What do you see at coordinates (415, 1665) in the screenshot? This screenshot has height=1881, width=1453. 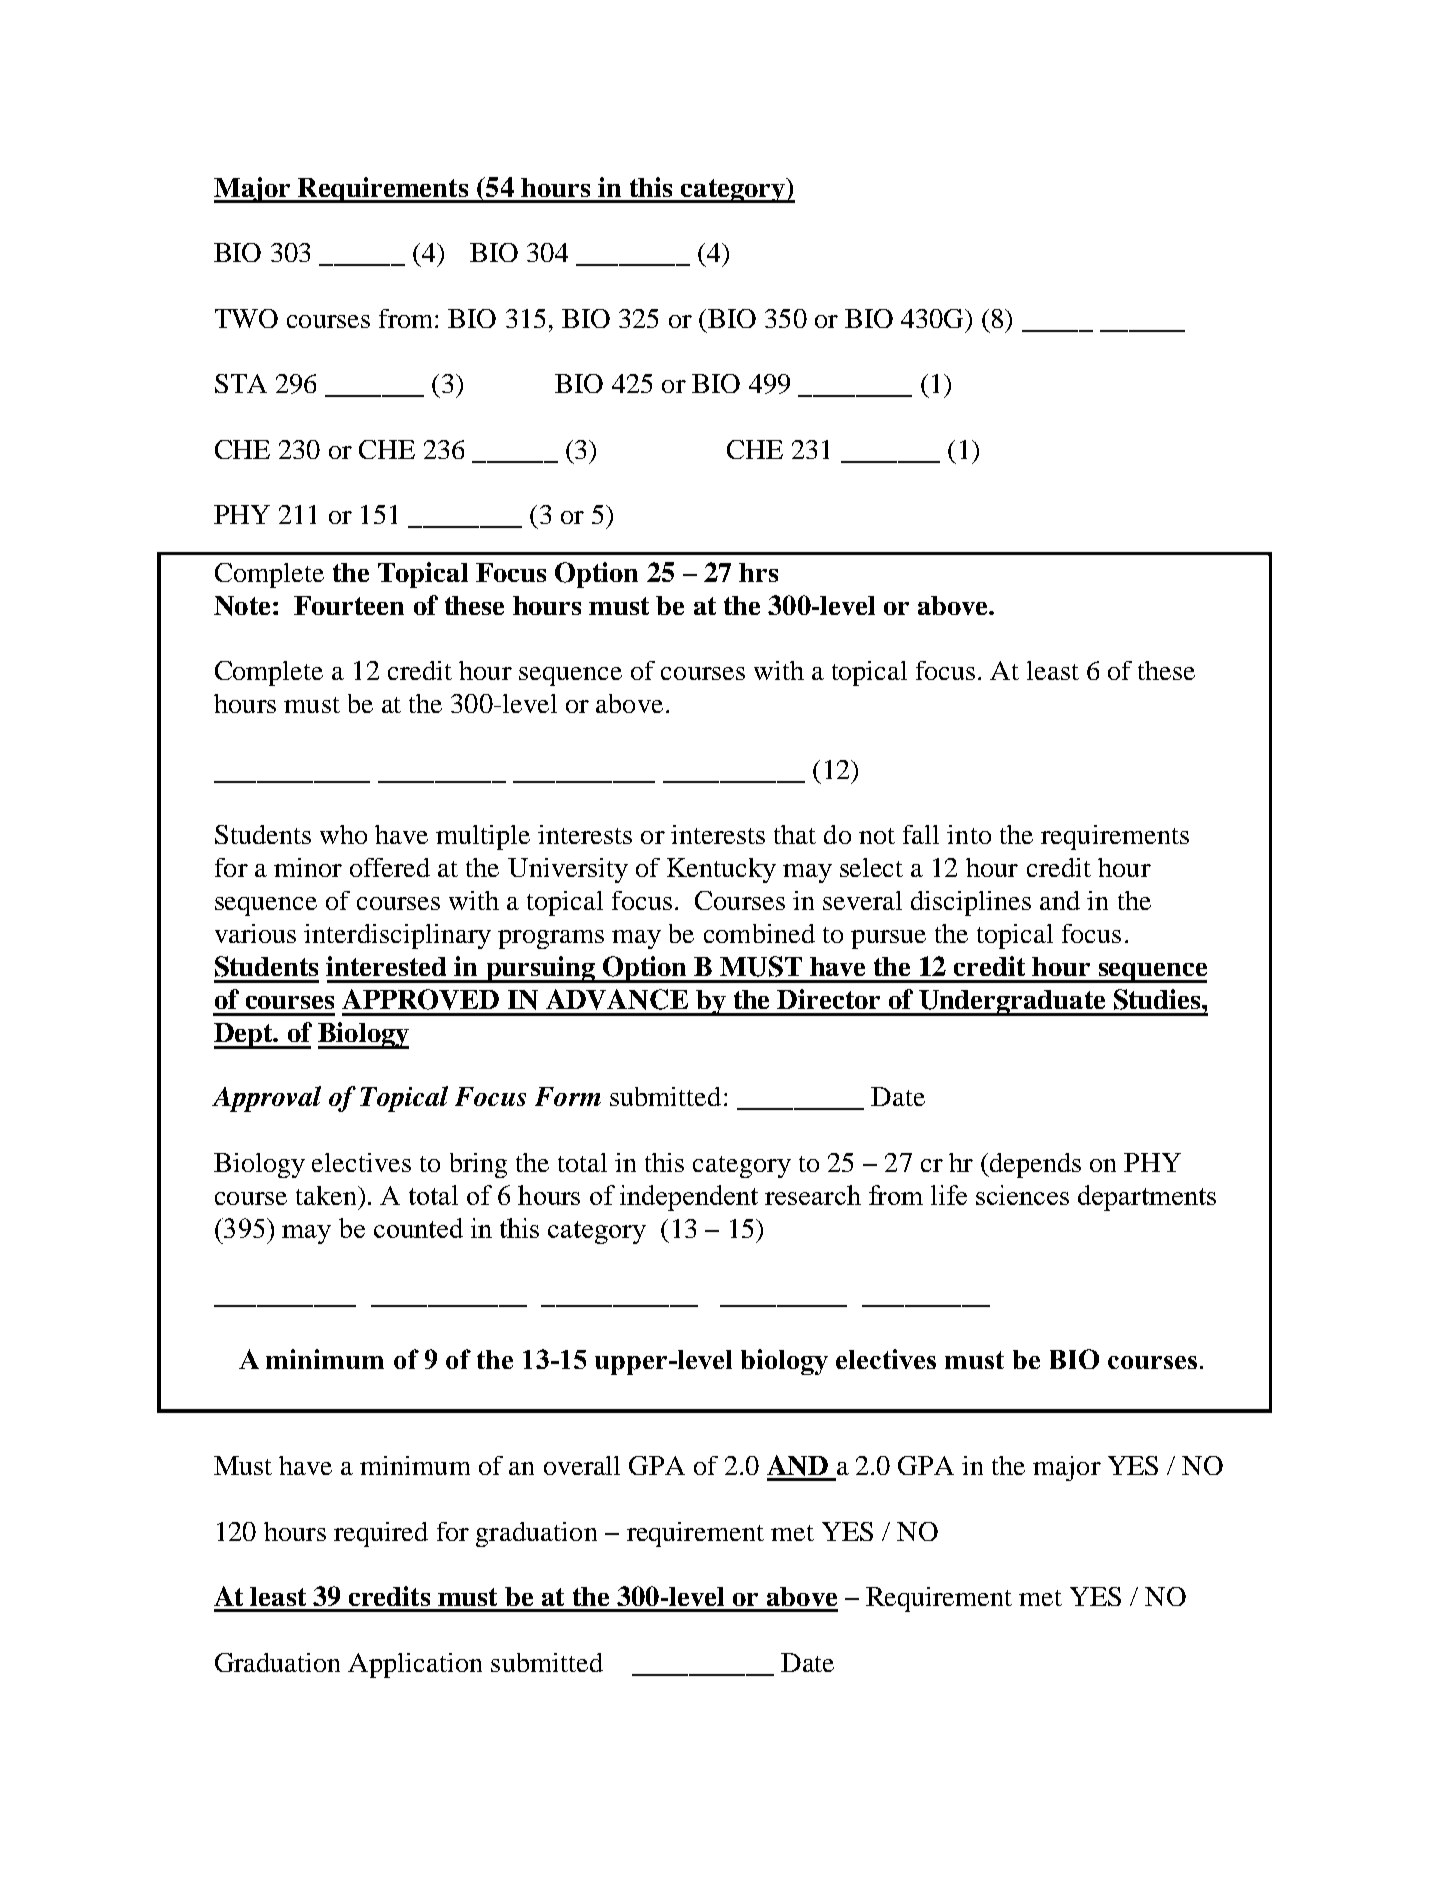 I see `Application` at bounding box center [415, 1665].
